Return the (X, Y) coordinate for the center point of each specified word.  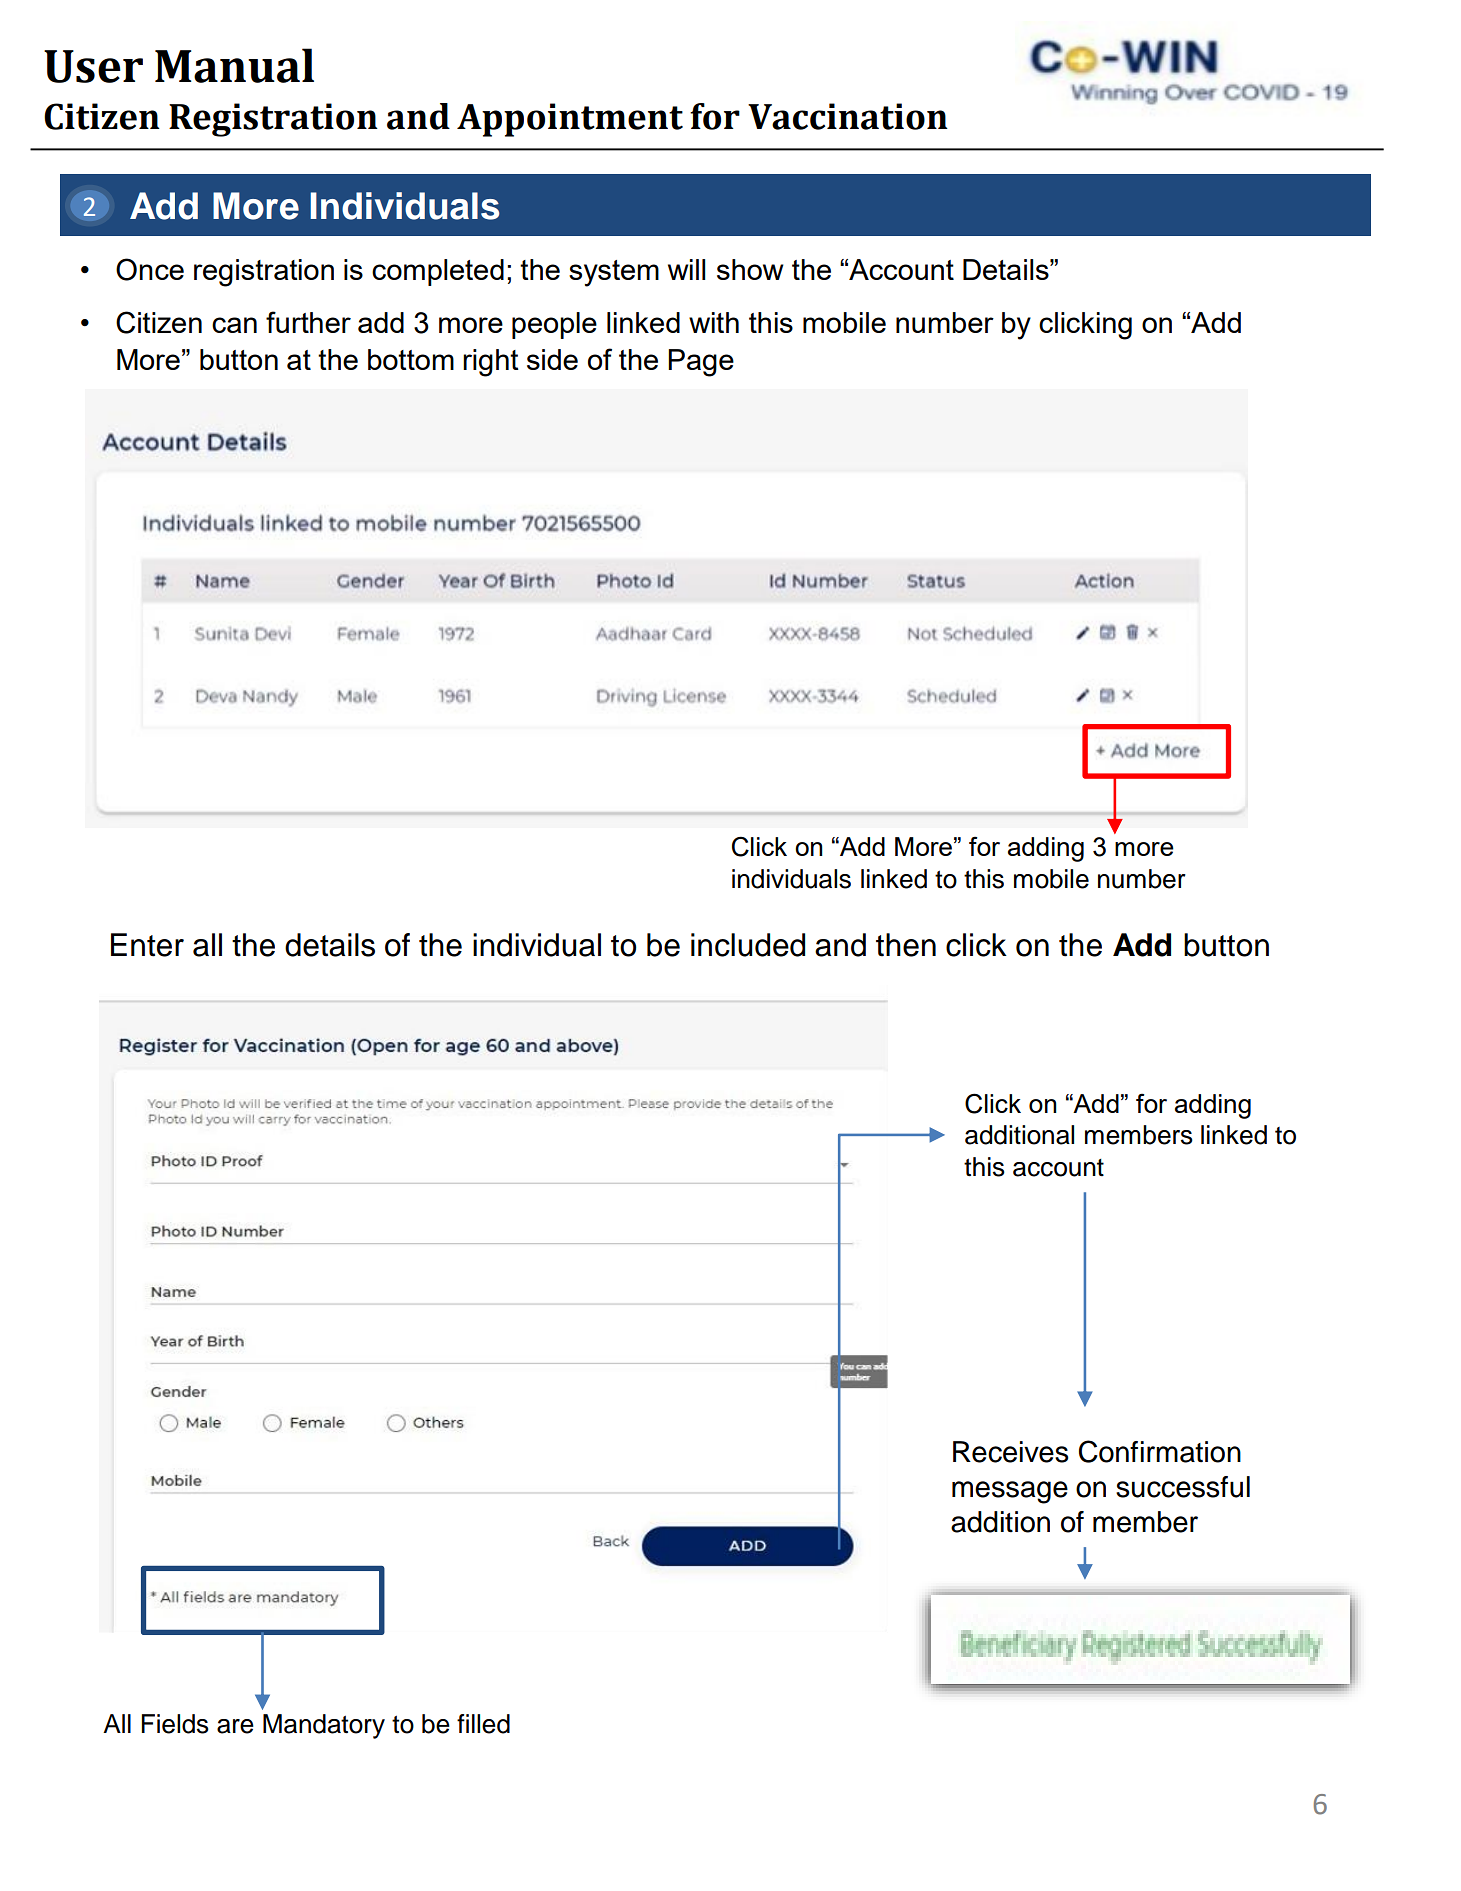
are (235, 1726)
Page (701, 363)
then (906, 945)
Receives (1011, 1452)
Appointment (570, 120)
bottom (411, 359)
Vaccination (848, 116)
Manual (234, 65)
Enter (147, 945)
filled (483, 1724)
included (748, 945)
